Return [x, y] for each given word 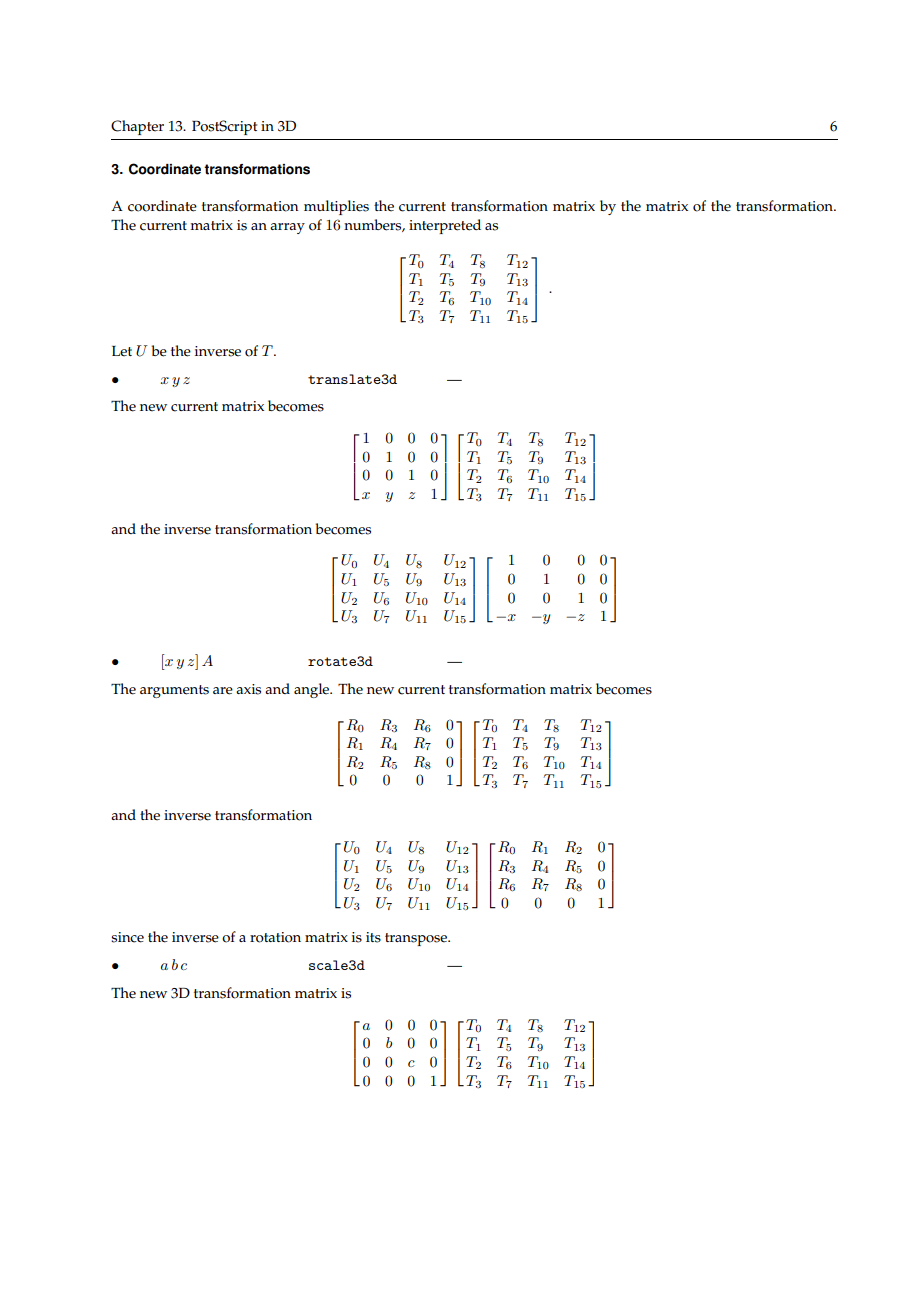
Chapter [137, 127]
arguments [174, 691]
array [287, 228]
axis [248, 689]
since [127, 937]
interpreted [445, 226]
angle [313, 690]
